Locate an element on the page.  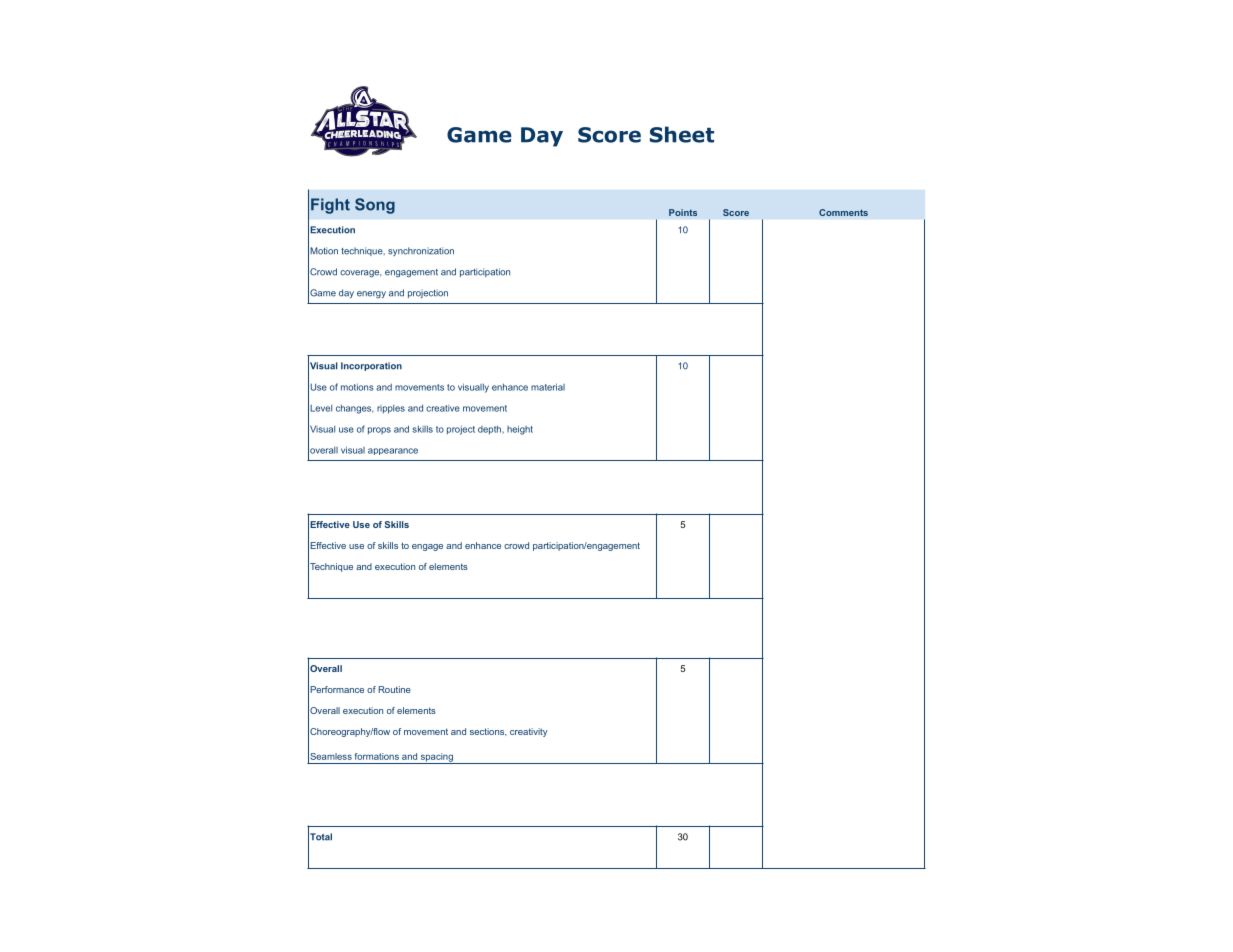
Sheet is located at coordinates (682, 134).
